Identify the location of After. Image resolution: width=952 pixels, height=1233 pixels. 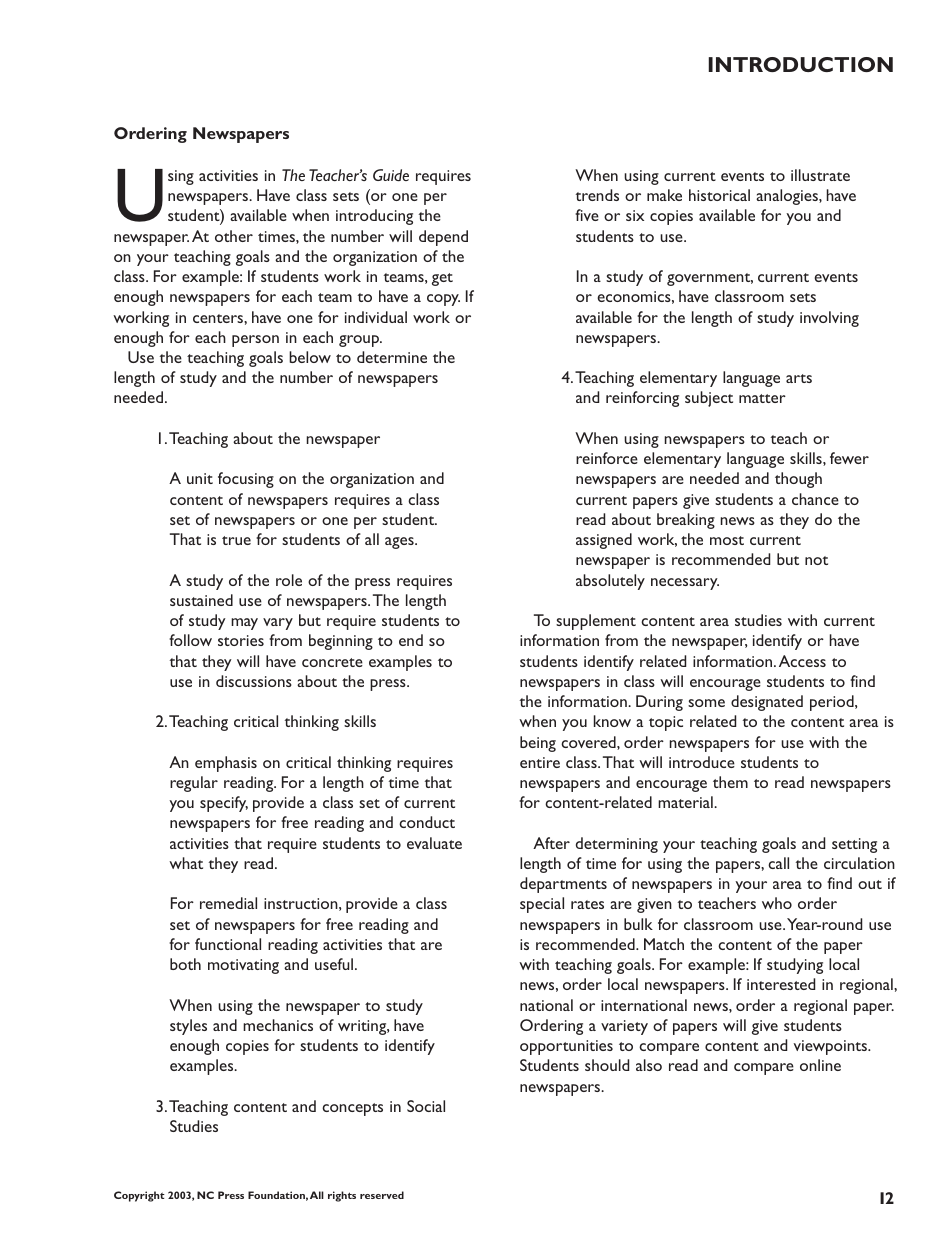
(551, 843).
